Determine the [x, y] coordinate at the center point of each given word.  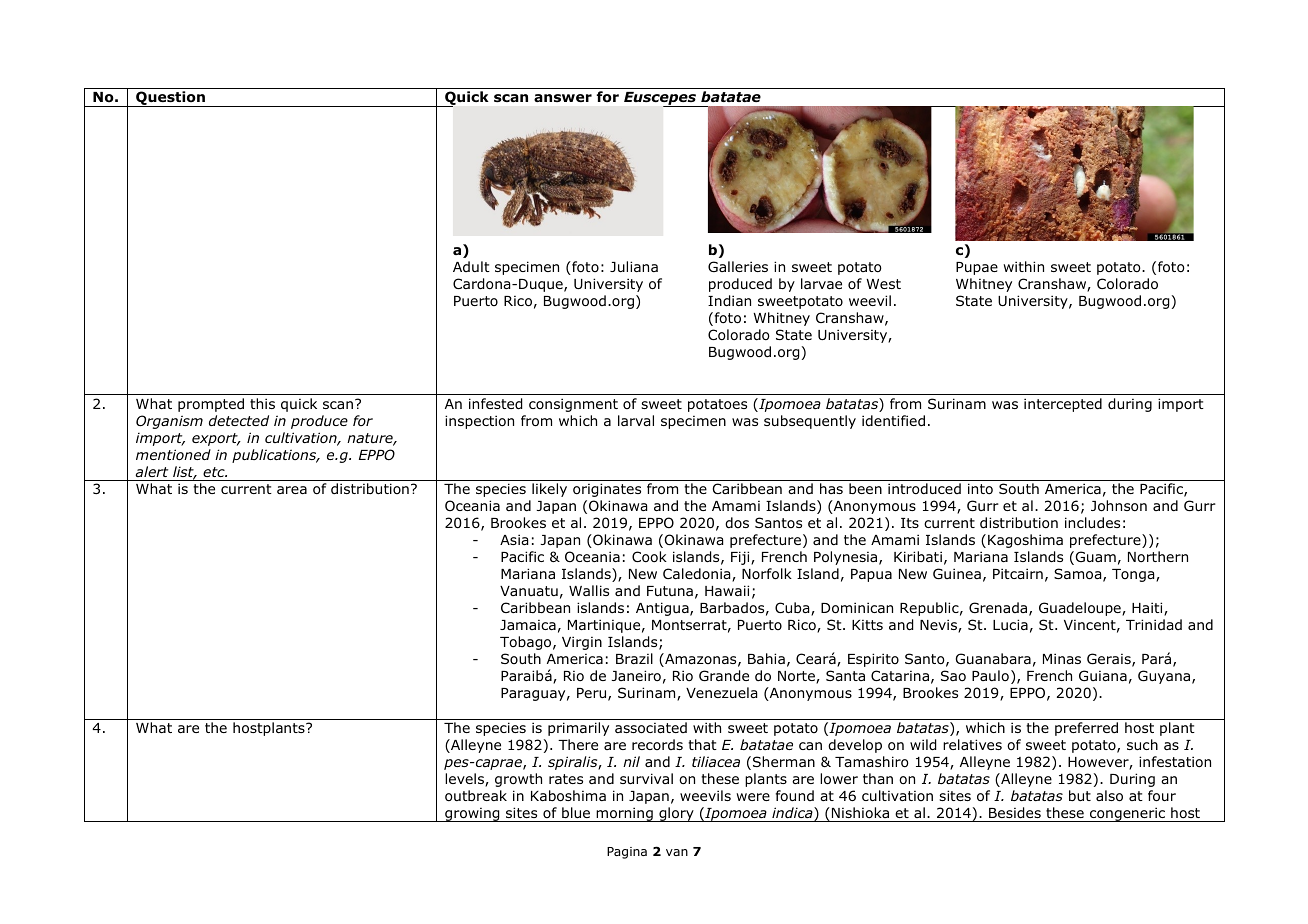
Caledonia [698, 575]
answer [563, 98]
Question [170, 99]
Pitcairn [1018, 573]
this [262, 403]
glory [676, 814]
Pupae [977, 268]
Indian [729, 301]
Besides [1015, 813]
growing [472, 815]
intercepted [1063, 405]
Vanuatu [529, 591]
